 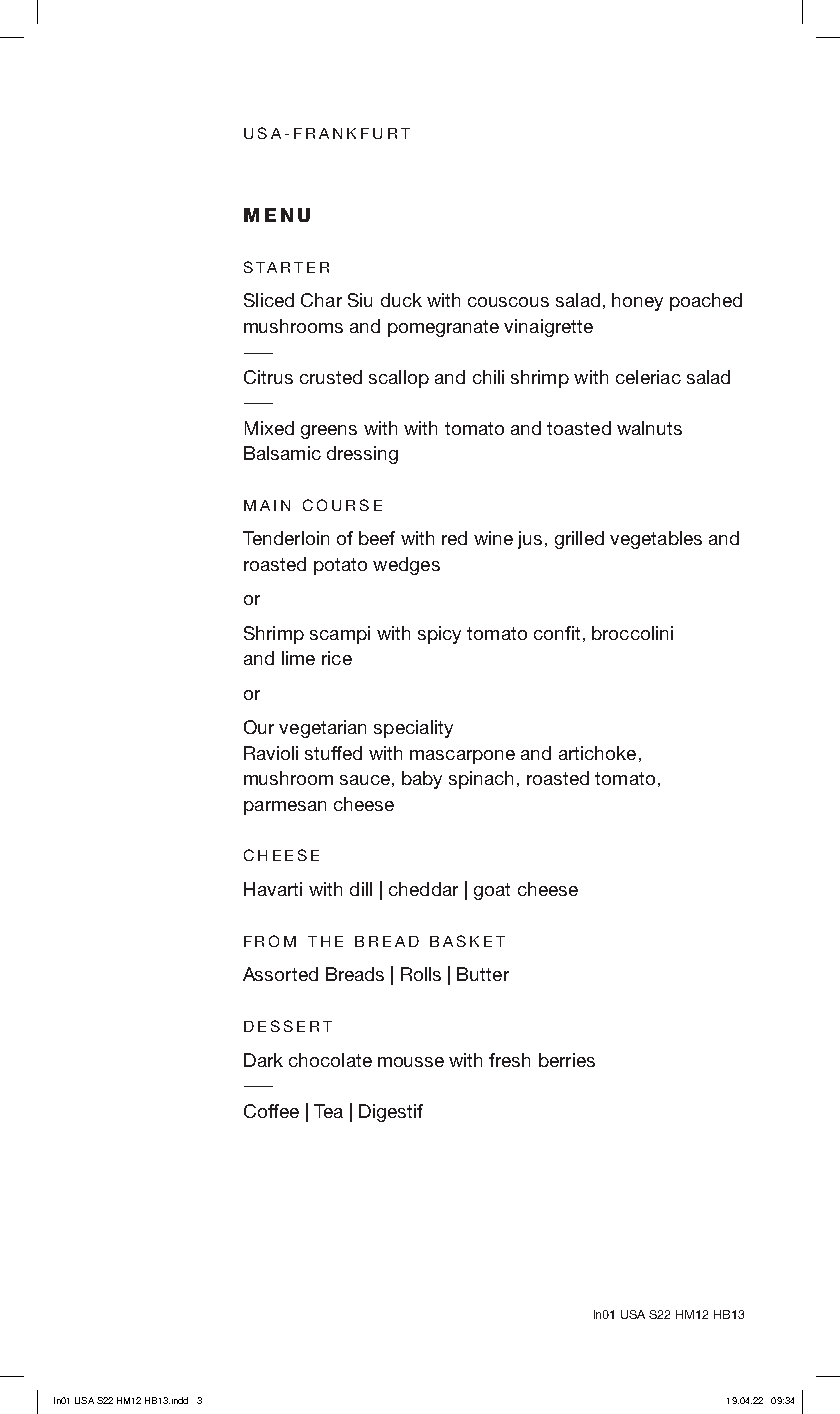 What do you see at coordinates (509, 1060) in the screenshot?
I see `fresh` at bounding box center [509, 1060].
